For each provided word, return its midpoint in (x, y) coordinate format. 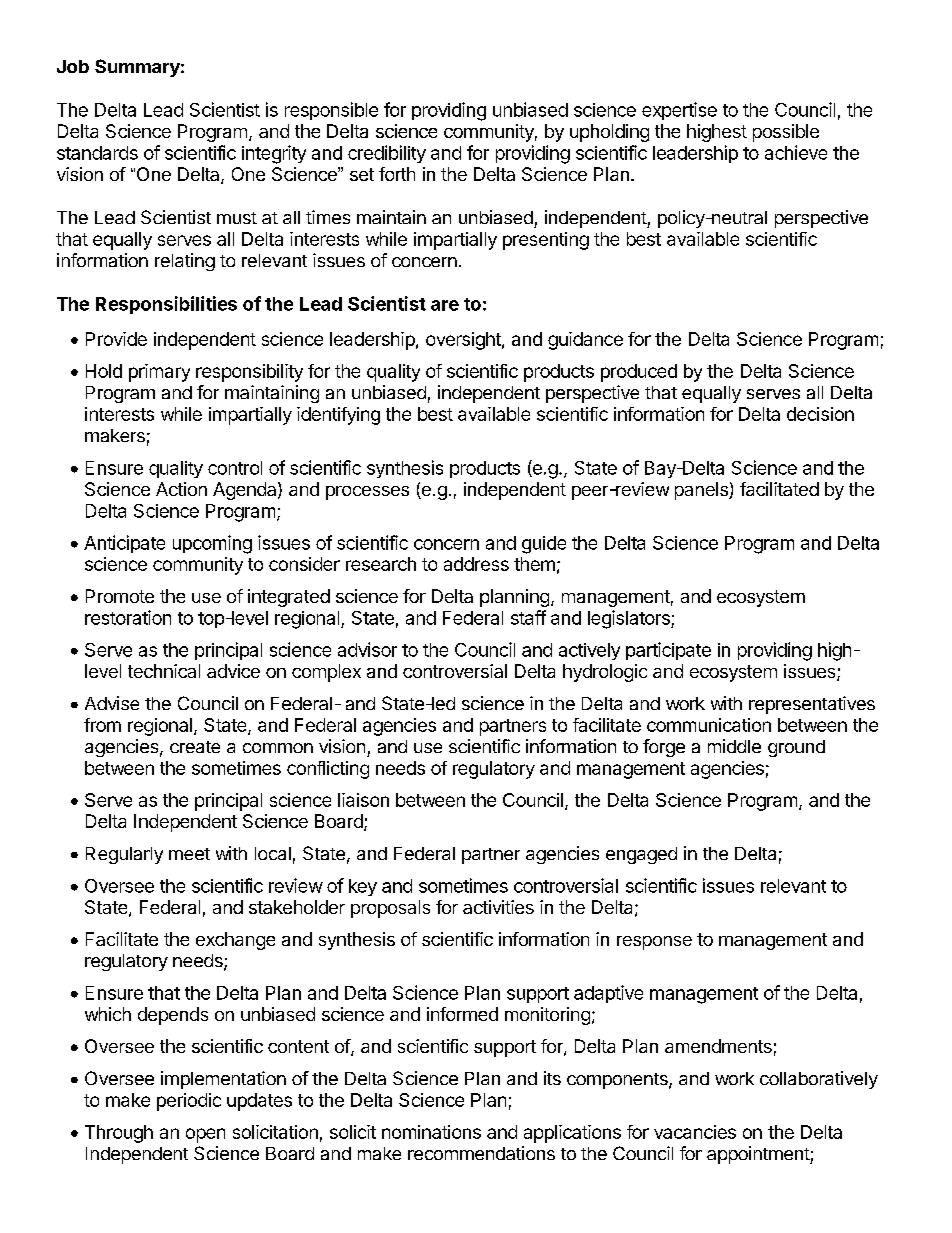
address (476, 564)
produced (639, 373)
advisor (367, 649)
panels (702, 491)
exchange (235, 941)
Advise (112, 703)
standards (97, 153)
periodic (189, 1102)
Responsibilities (166, 305)
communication (709, 725)
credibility (387, 154)
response (654, 943)
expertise (679, 111)
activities (498, 907)
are (445, 305)
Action (181, 489)
